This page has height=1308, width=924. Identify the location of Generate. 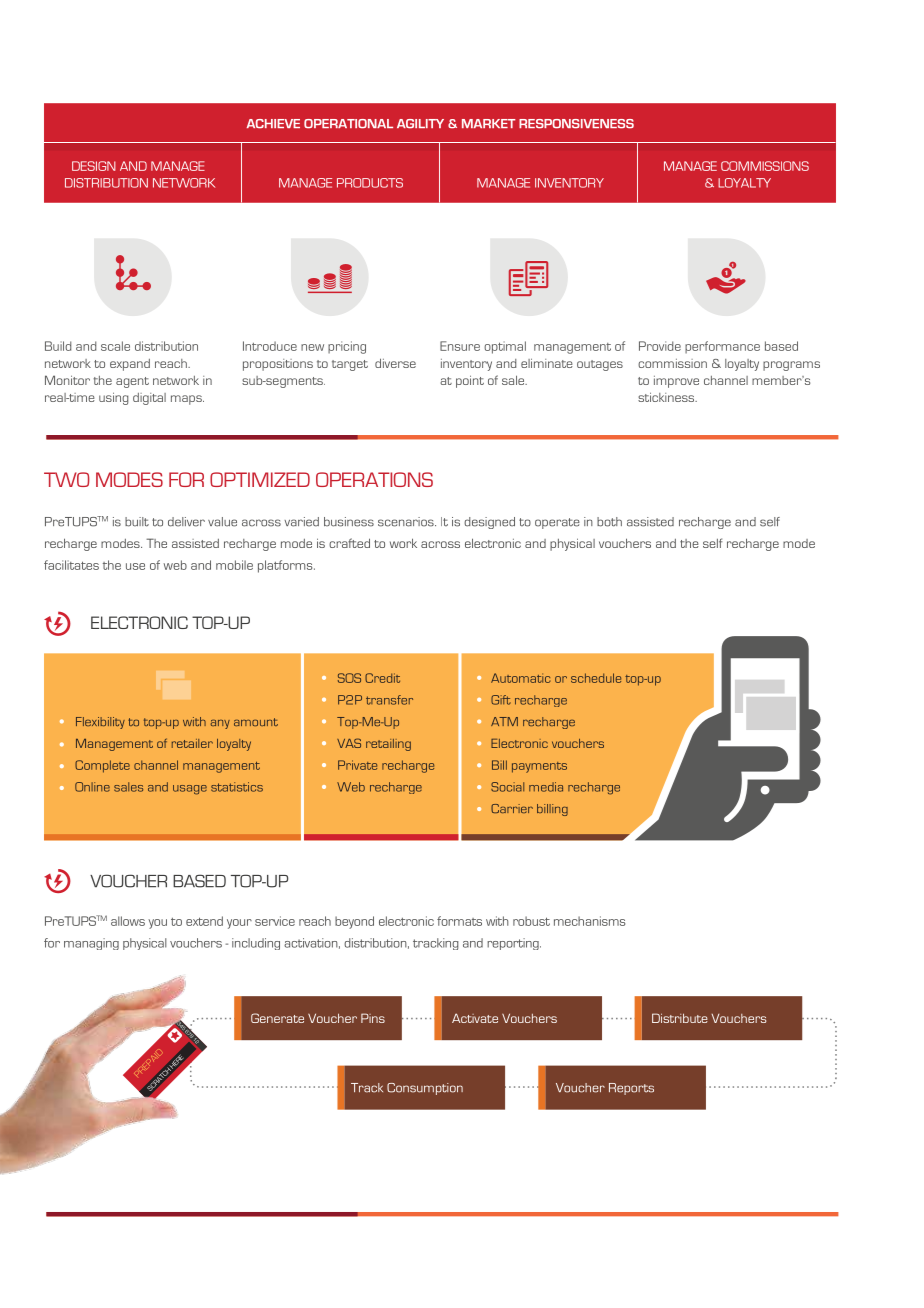
(277, 1018).
